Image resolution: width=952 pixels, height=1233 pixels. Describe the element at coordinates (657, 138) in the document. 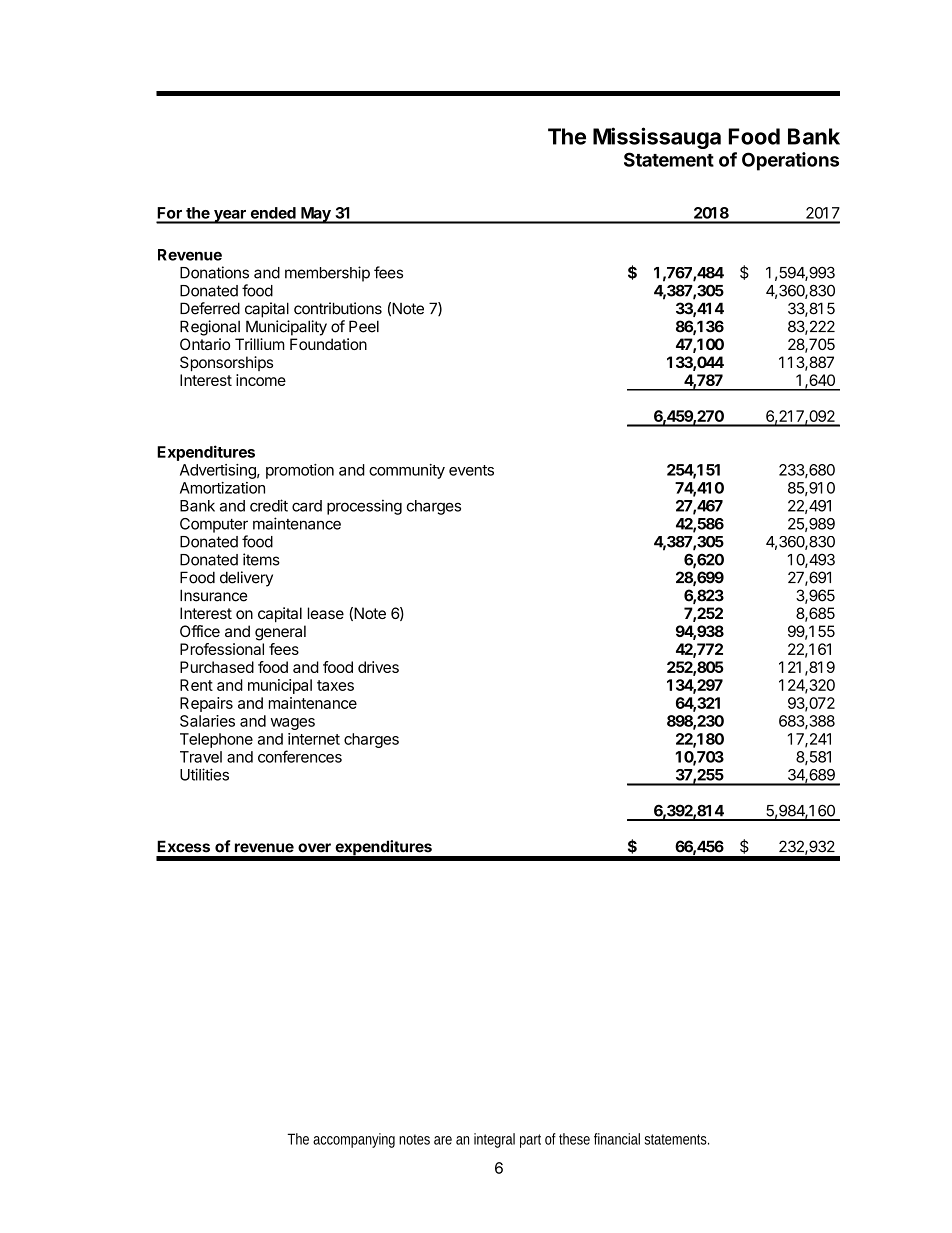

I see `Mississauga` at that location.
